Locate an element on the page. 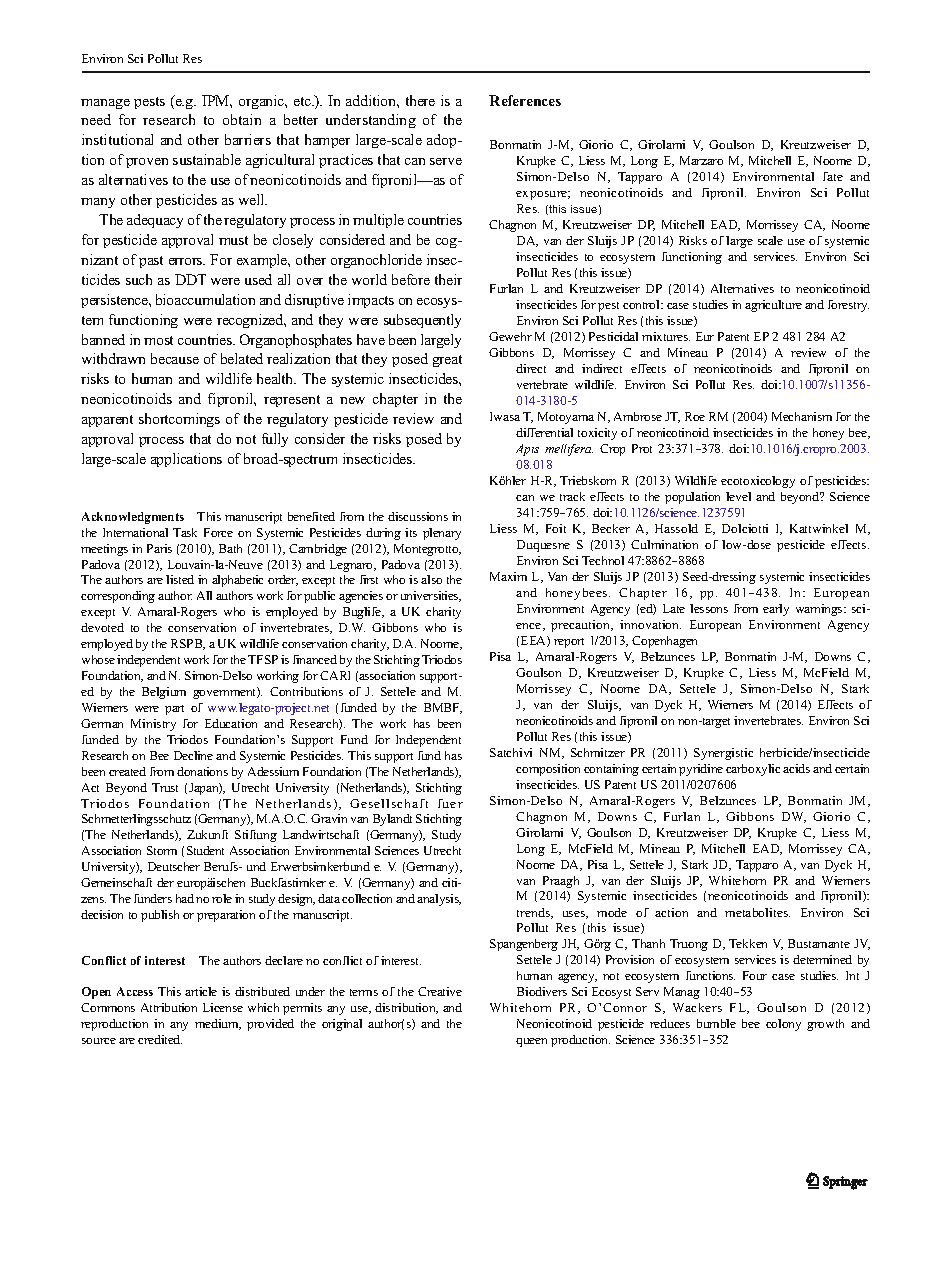 Image resolution: width=952 pixels, height=1265 pixels. fate is located at coordinates (833, 176).
